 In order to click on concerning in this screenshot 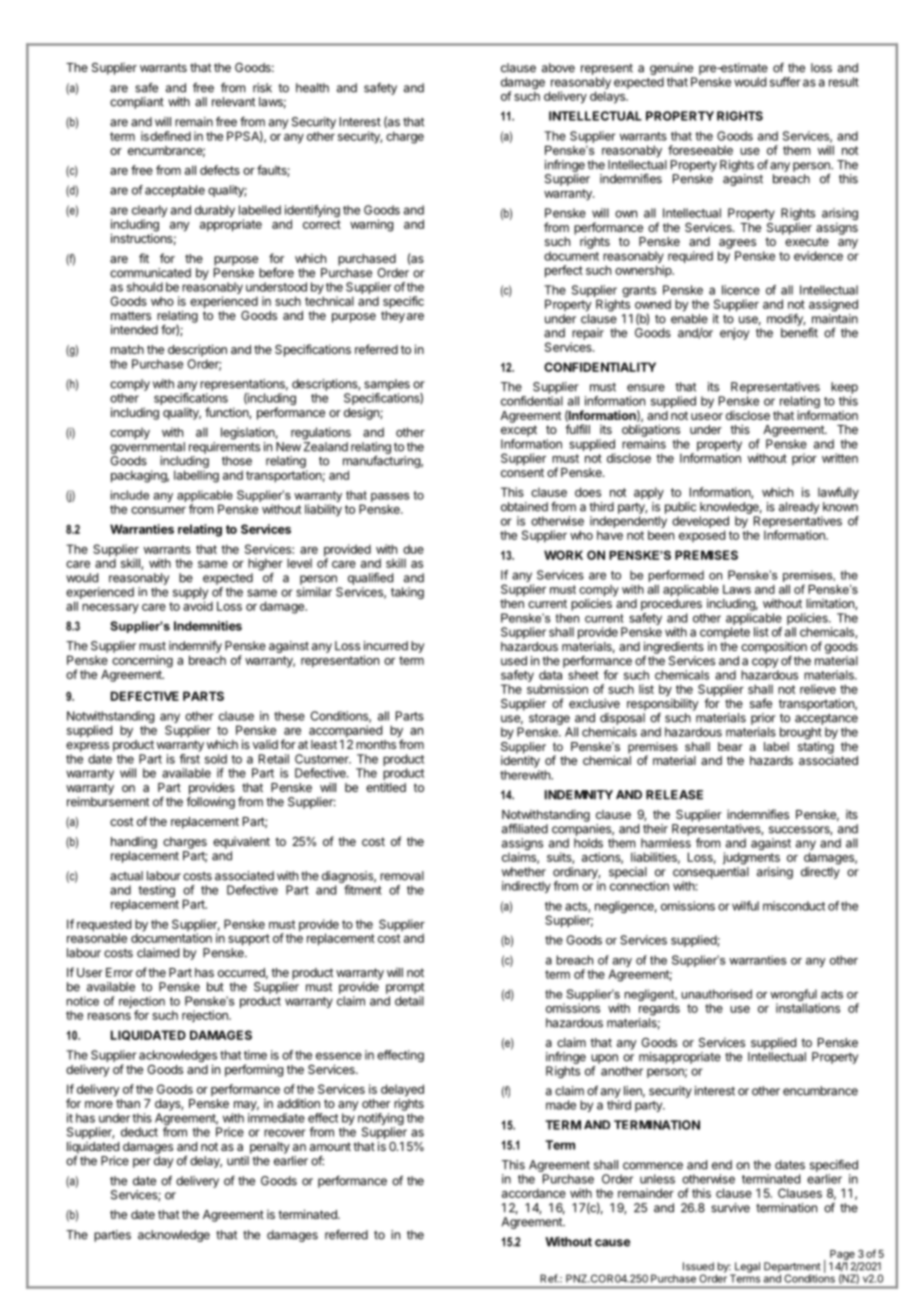, I will do `click(142, 661)`.
